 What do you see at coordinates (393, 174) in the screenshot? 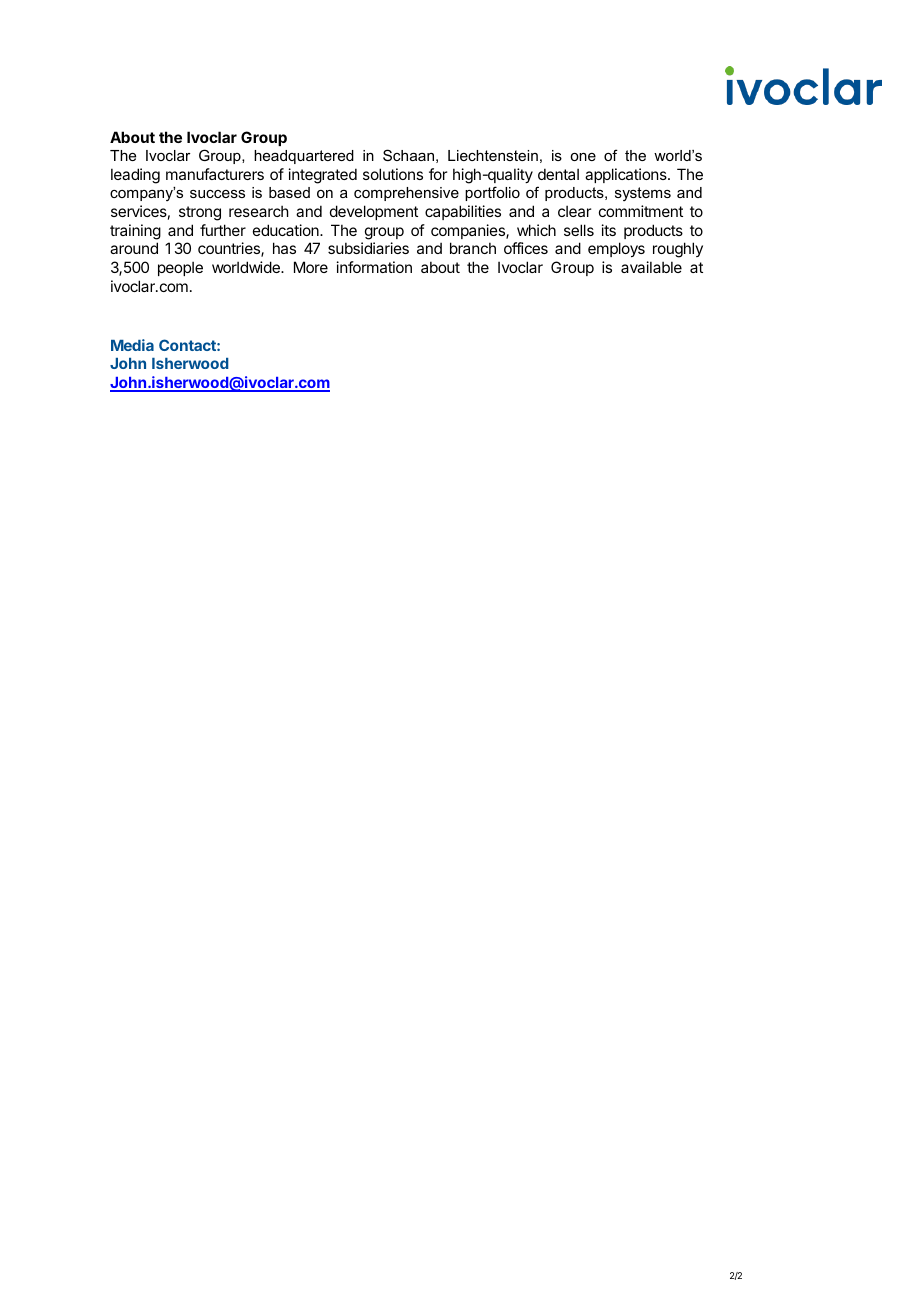
I see `solutions` at bounding box center [393, 174].
